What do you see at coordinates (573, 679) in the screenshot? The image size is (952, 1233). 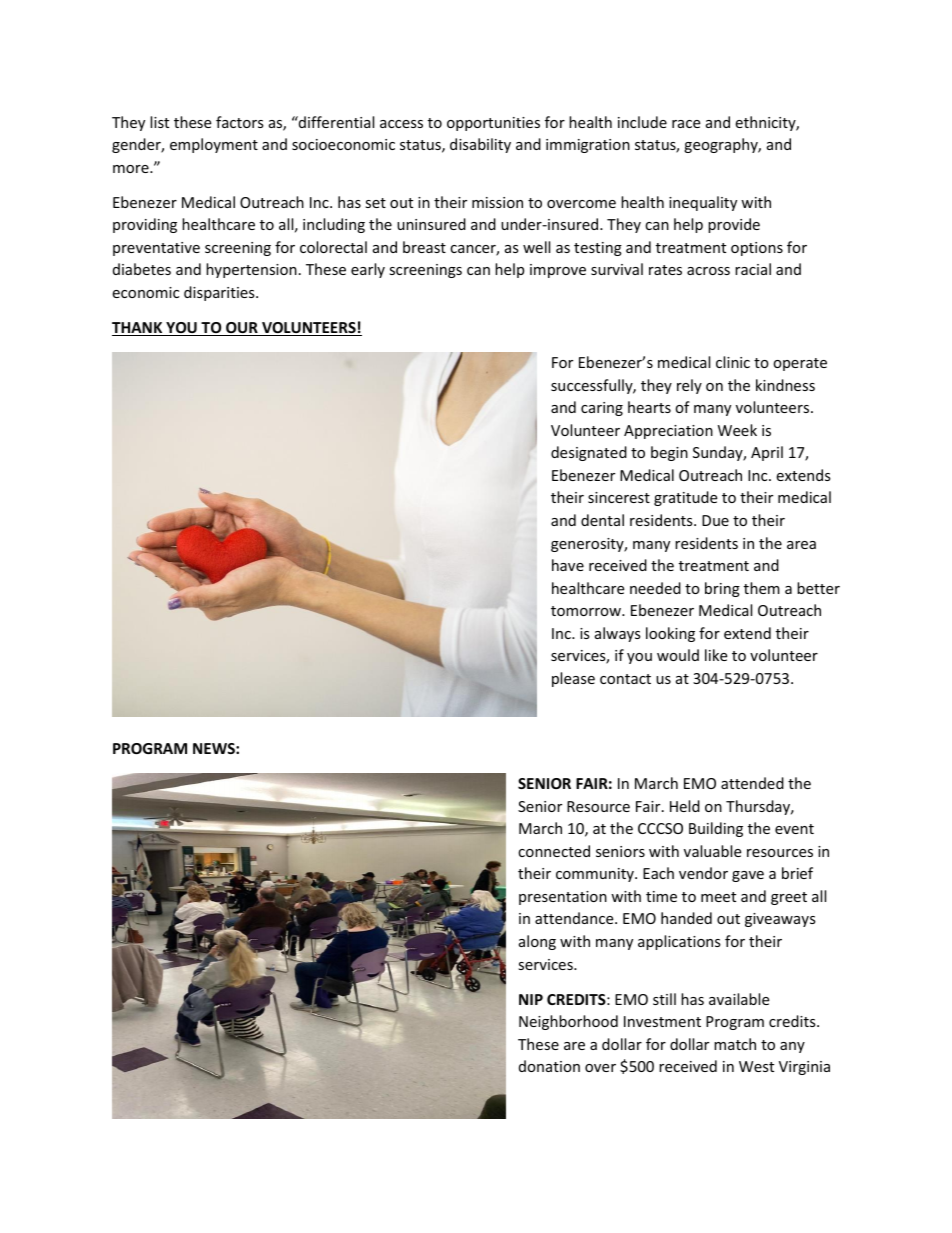 I see `please` at bounding box center [573, 679].
